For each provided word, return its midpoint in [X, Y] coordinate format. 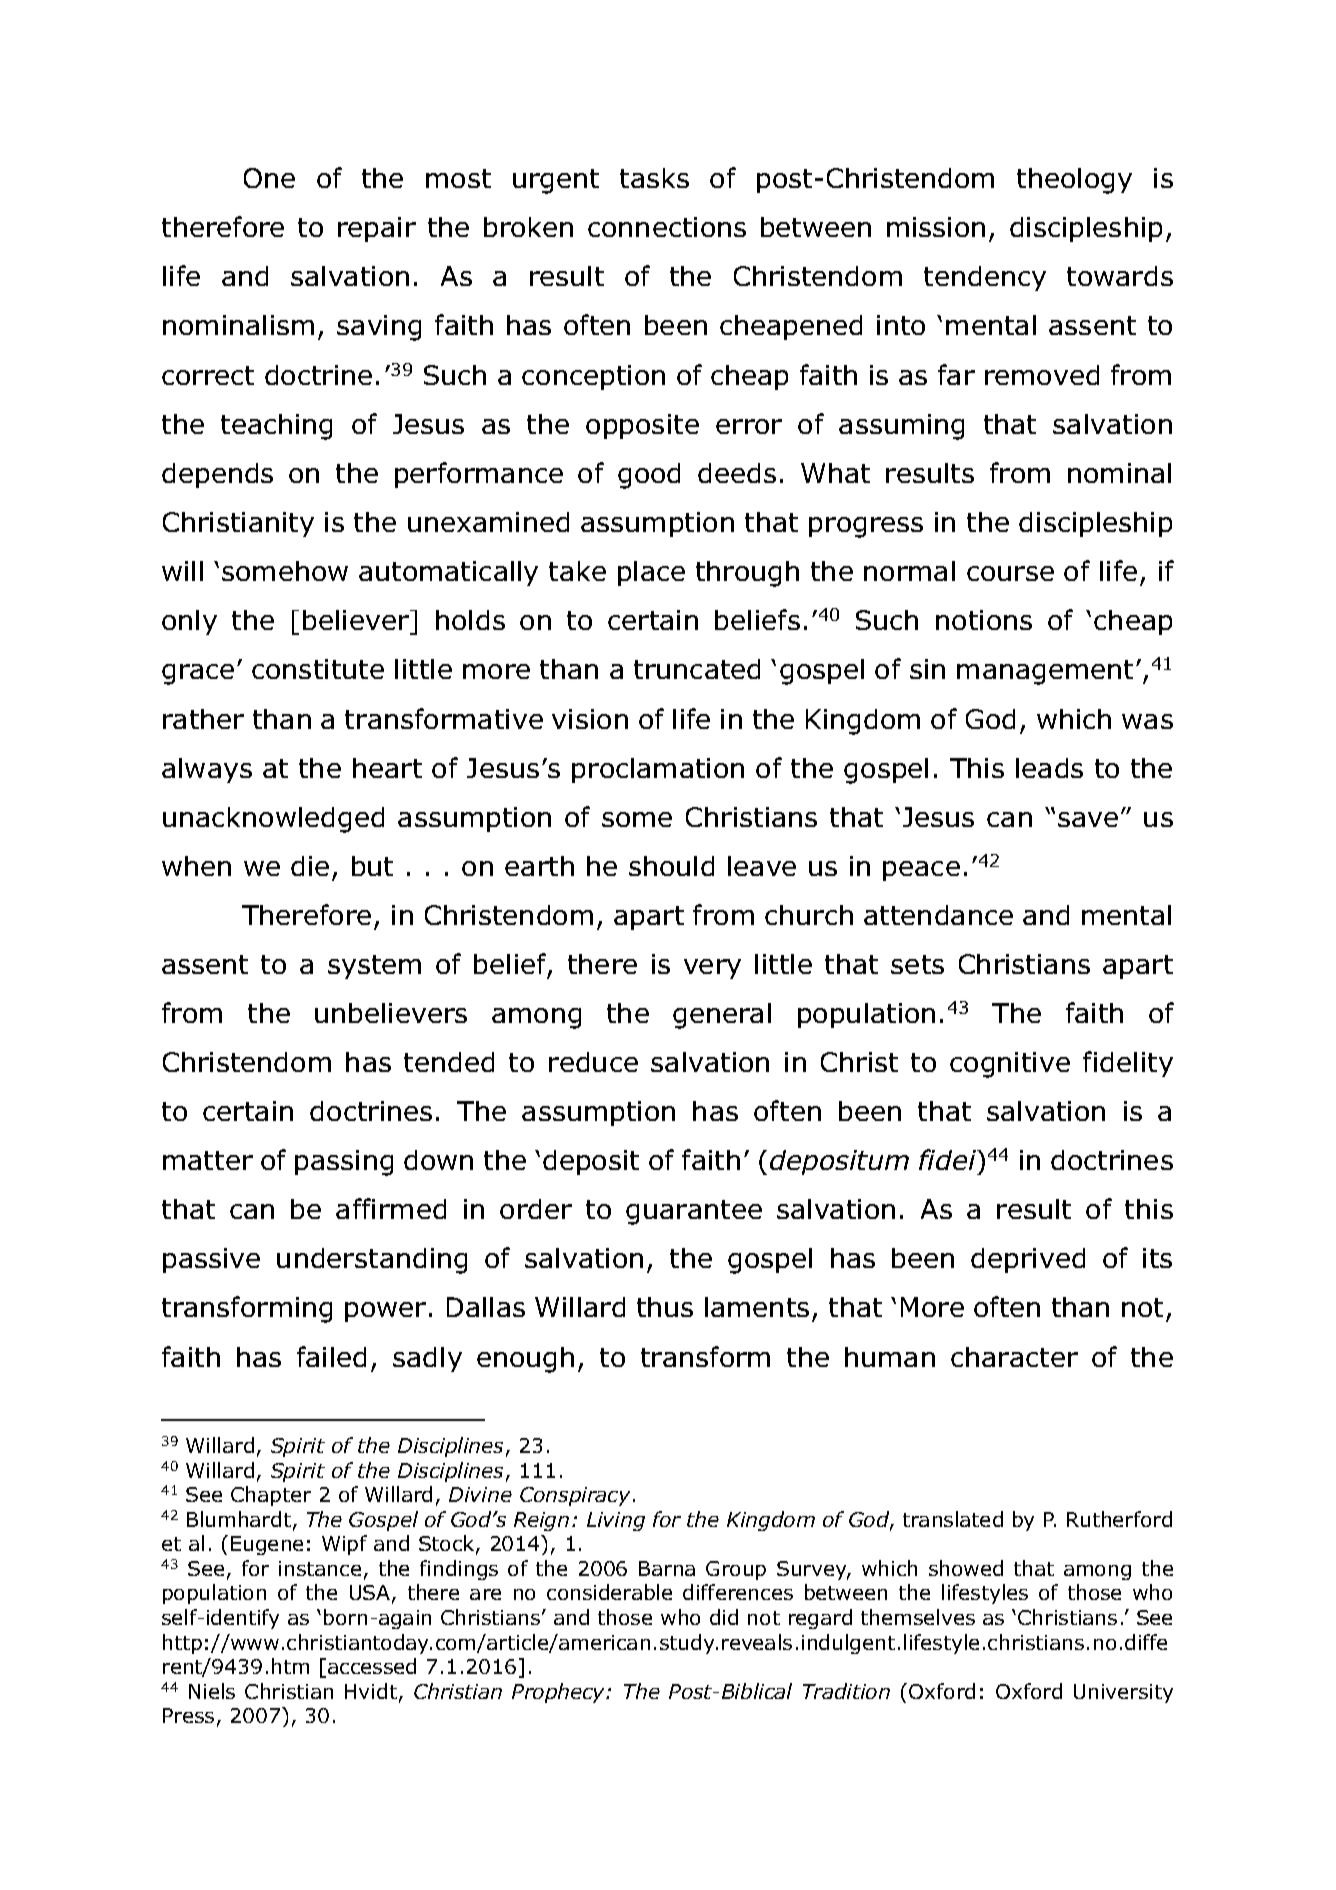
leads [1049, 768]
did [724, 1617]
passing [344, 1163]
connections [667, 227]
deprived [1028, 1260]
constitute [318, 669]
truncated [697, 669]
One [269, 178]
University [1123, 1693]
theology [1074, 181]
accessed [372, 1666]
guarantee [694, 1212]
